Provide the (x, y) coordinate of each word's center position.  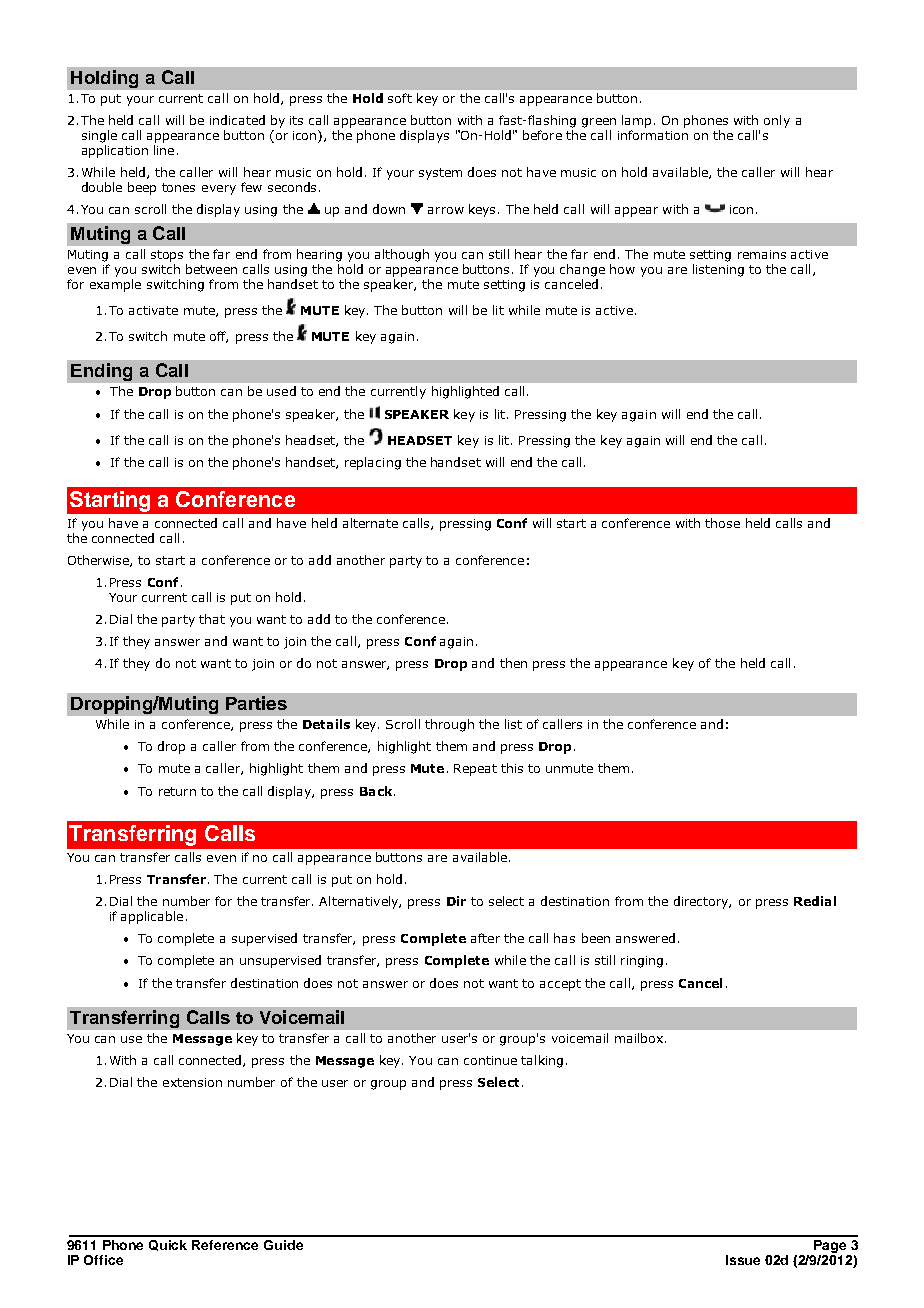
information (653, 135)
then (513, 663)
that (212, 619)
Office (103, 1260)
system (440, 174)
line (164, 150)
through (449, 725)
